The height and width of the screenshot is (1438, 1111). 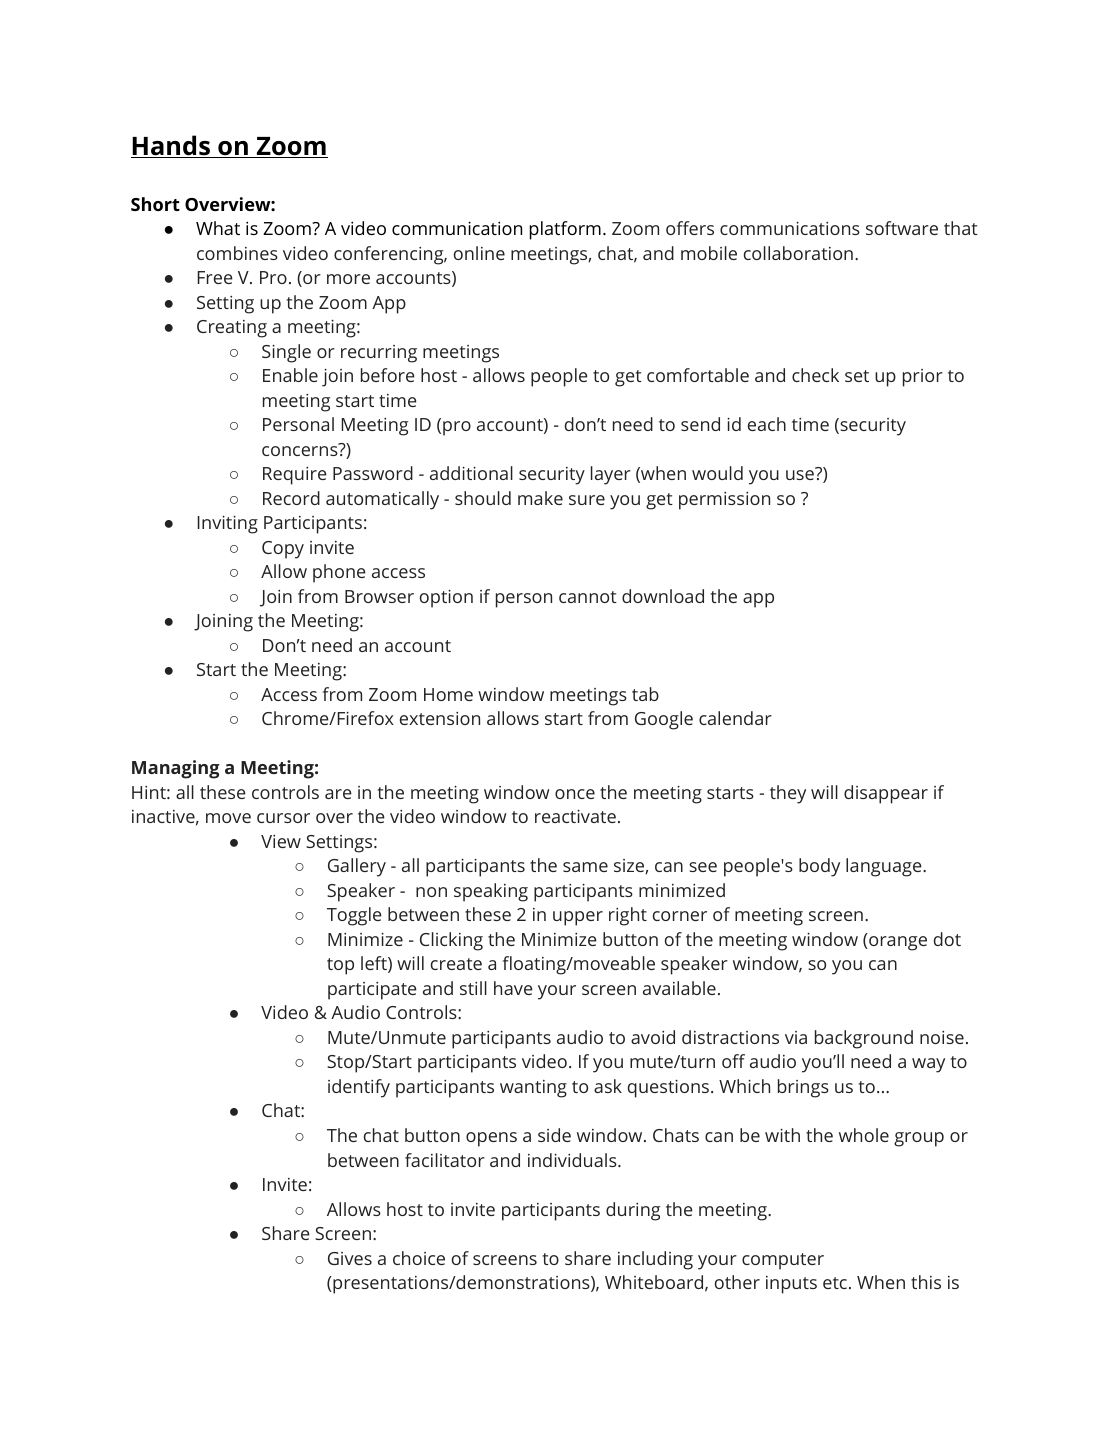 I want to click on background, so click(x=864, y=1039).
